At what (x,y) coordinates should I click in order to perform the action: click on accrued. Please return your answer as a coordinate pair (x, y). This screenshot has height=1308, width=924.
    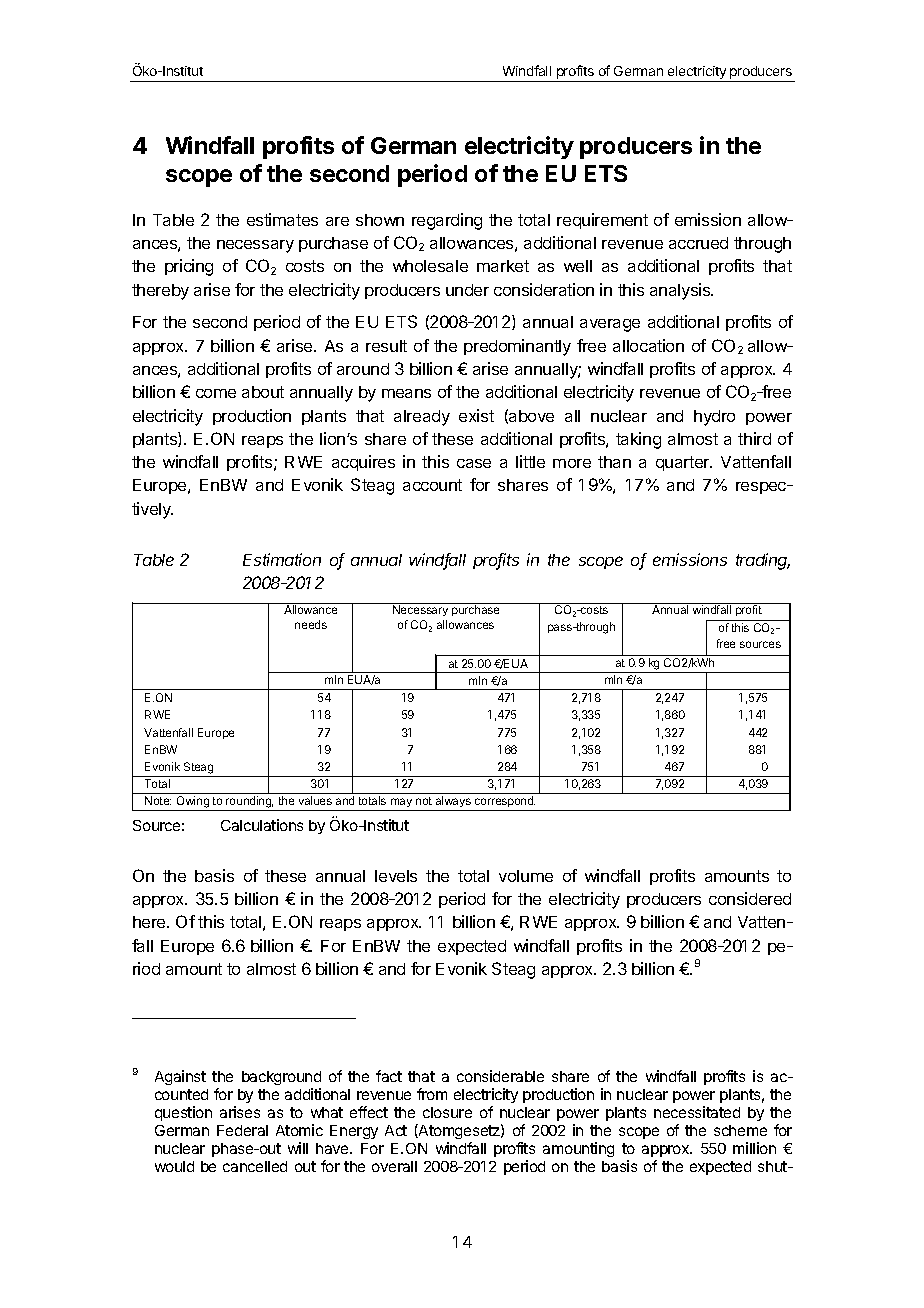
    Looking at the image, I should click on (698, 243).
